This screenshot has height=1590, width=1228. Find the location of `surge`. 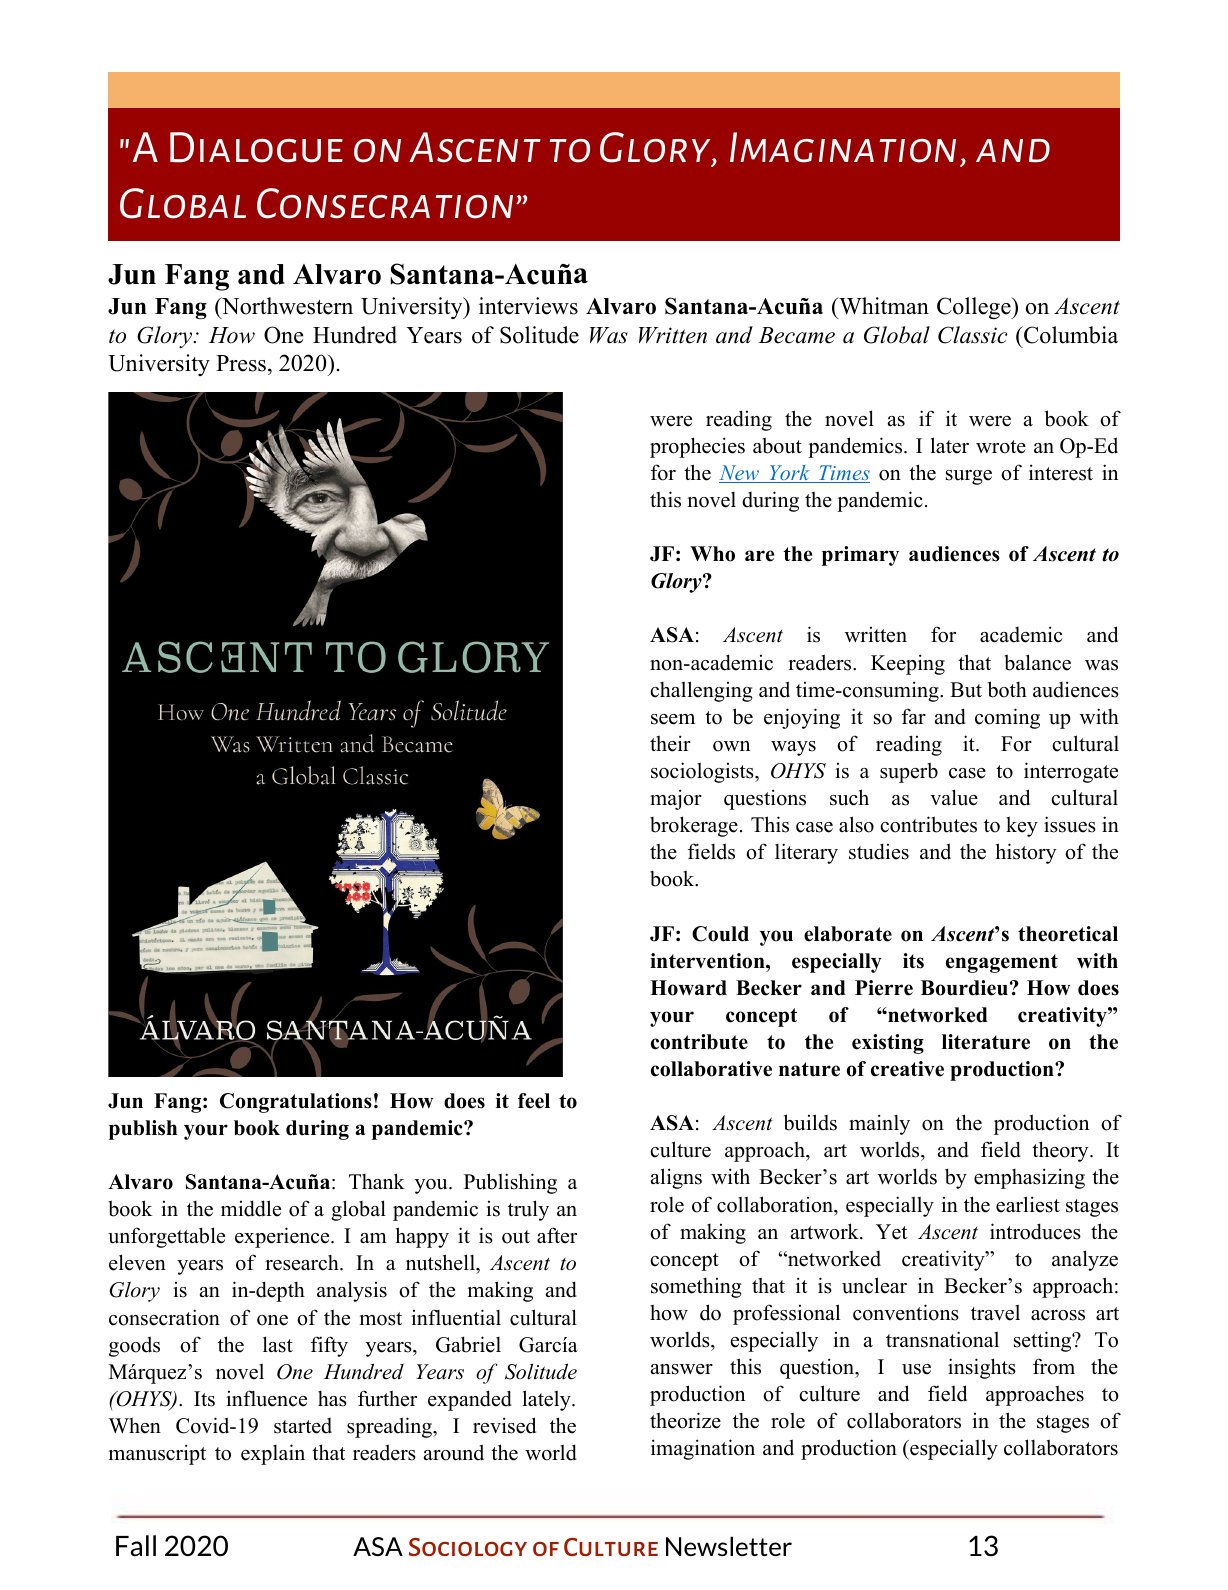

surge is located at coordinates (969, 477).
